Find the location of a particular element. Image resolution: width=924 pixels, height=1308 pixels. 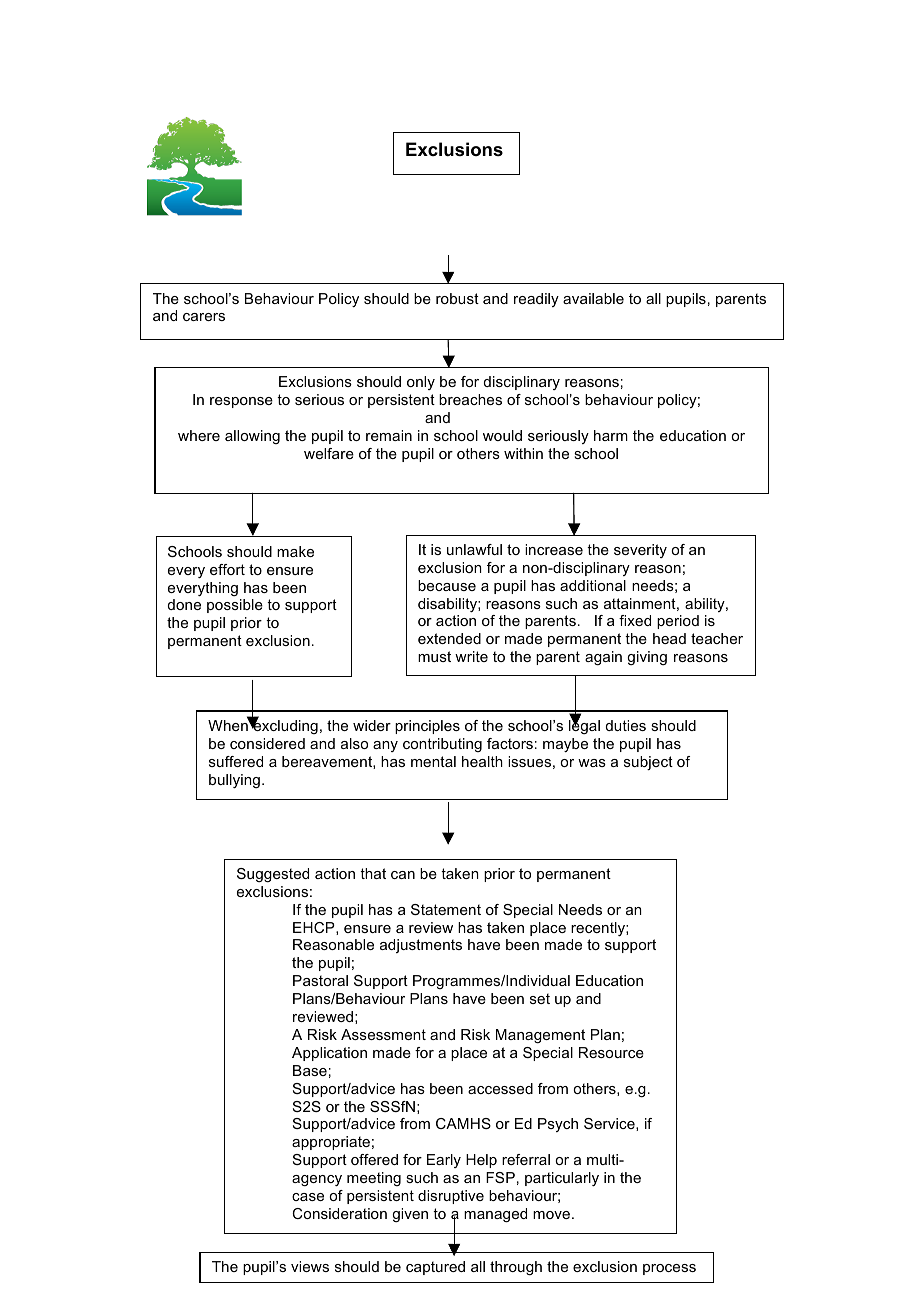

bullying is located at coordinates (234, 781).
